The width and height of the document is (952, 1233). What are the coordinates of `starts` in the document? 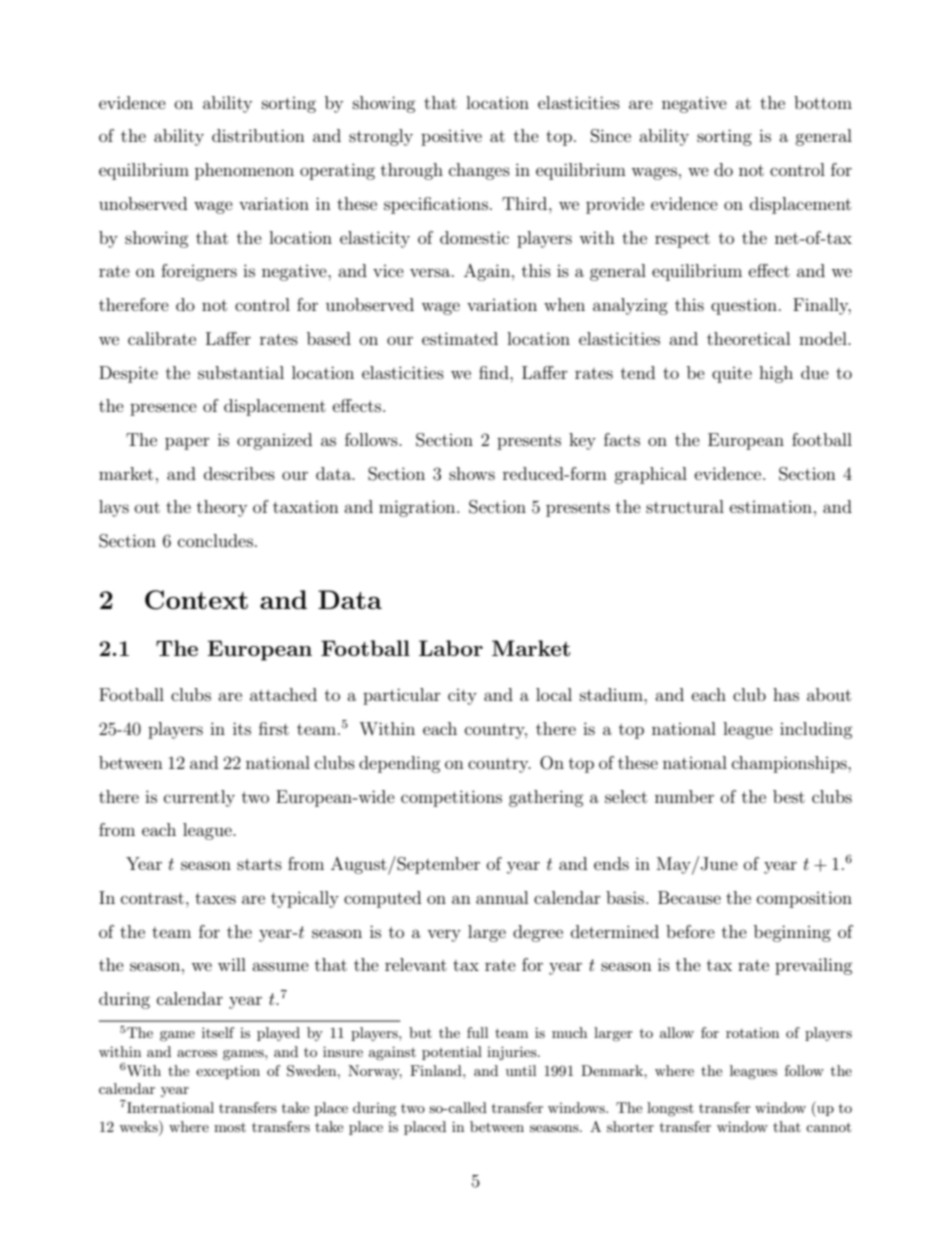 It's located at (259, 864).
